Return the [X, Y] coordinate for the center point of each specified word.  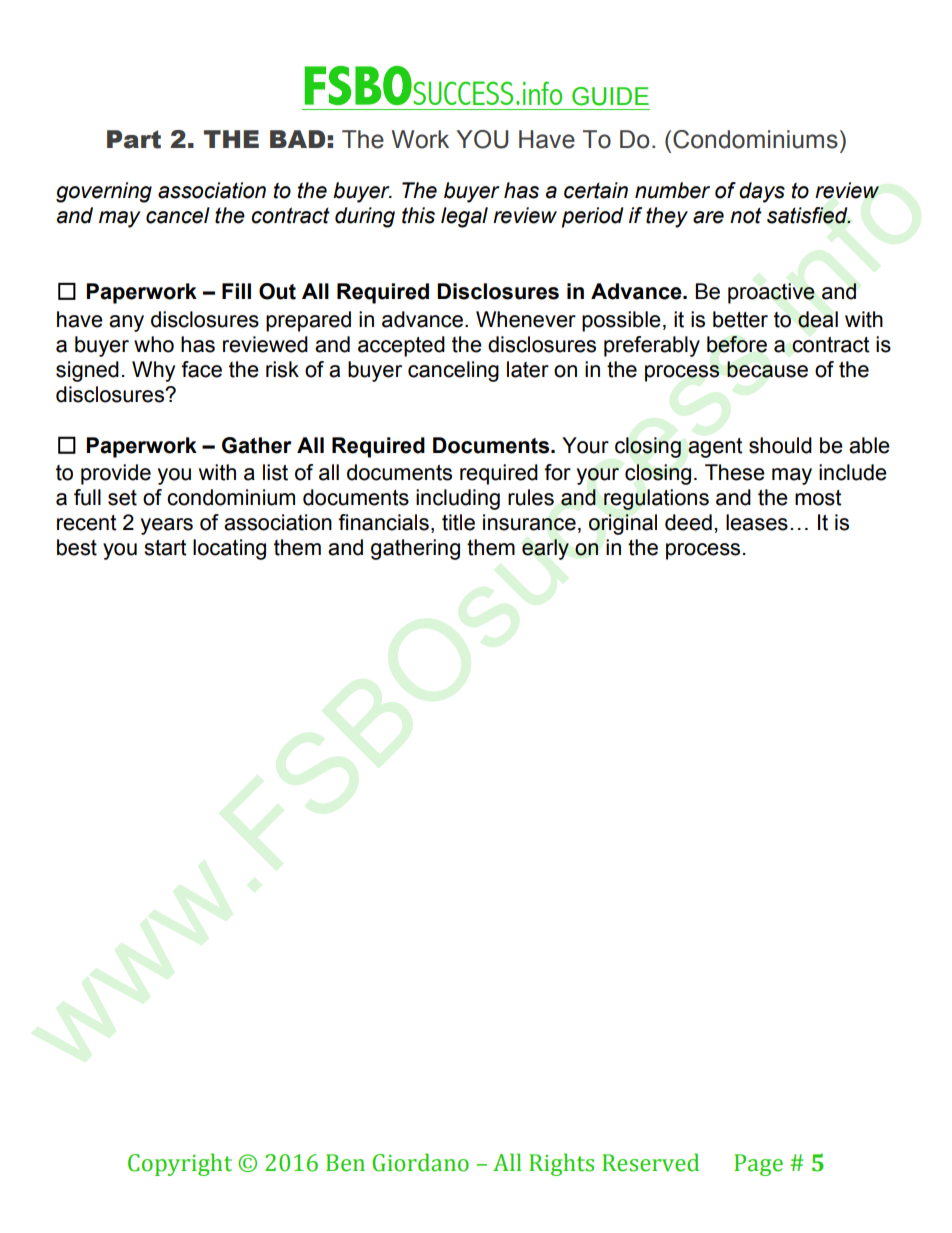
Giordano [420, 1162]
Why [153, 371]
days [762, 192]
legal [464, 217]
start [165, 548]
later [528, 369]
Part [134, 139]
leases [757, 522]
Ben [345, 1163]
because [767, 369]
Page [758, 1165]
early [545, 549]
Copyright [180, 1164]
